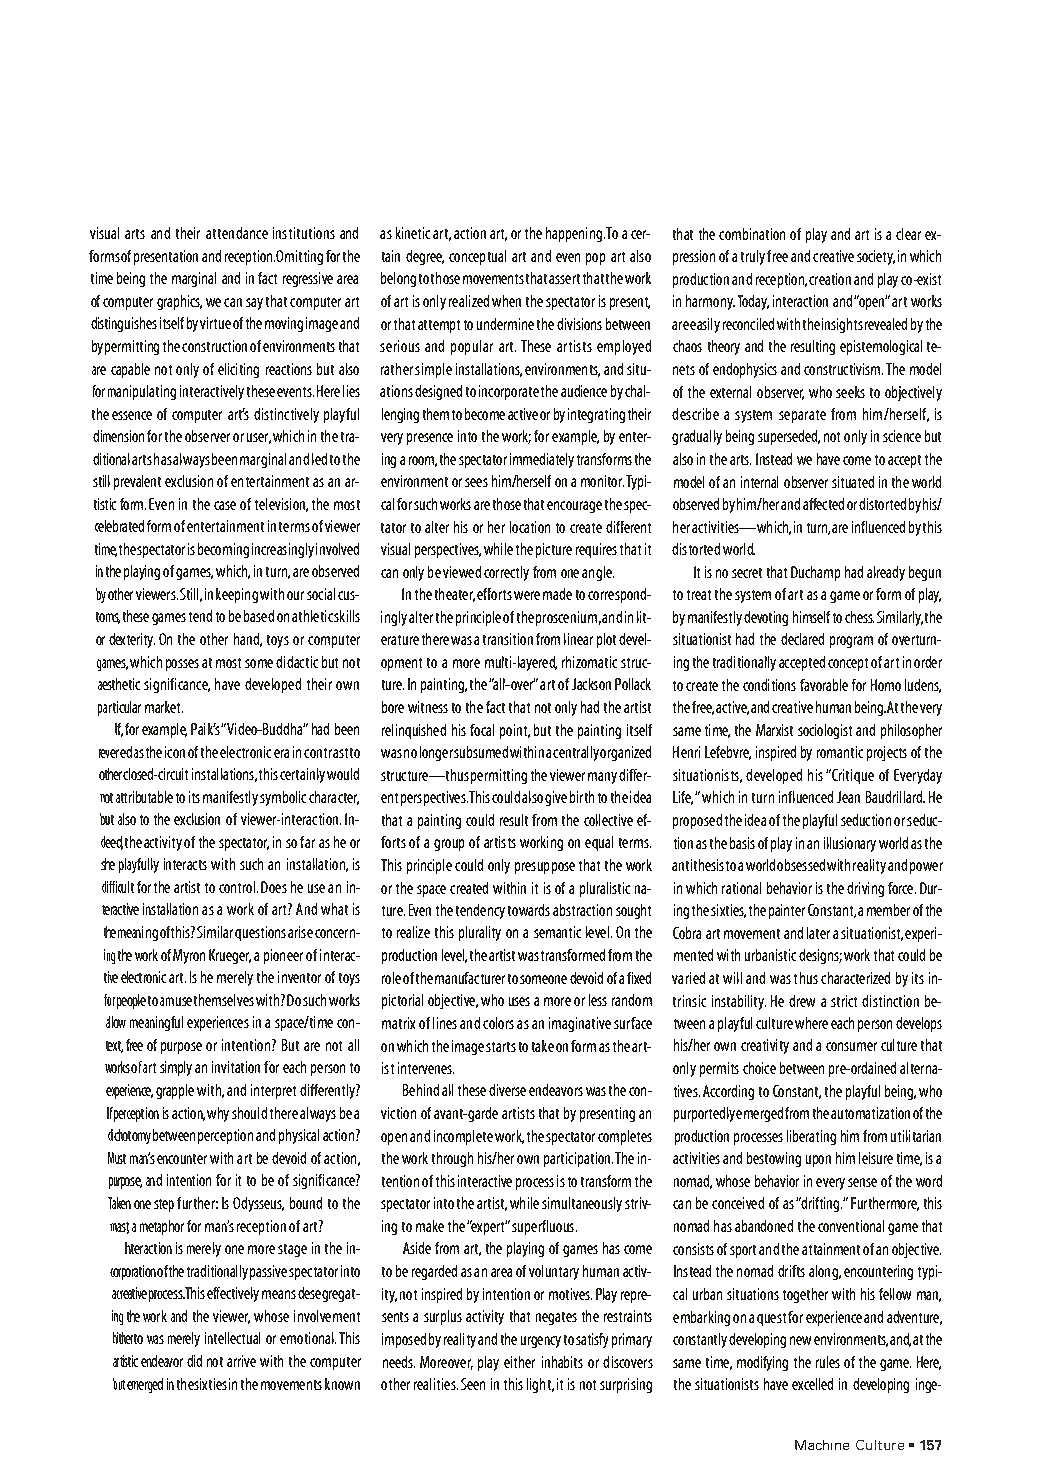 Image resolution: width=1060 pixels, height=1459 pixels. Describe the element at coordinates (179, 302) in the image. I see `graphics` at that location.
